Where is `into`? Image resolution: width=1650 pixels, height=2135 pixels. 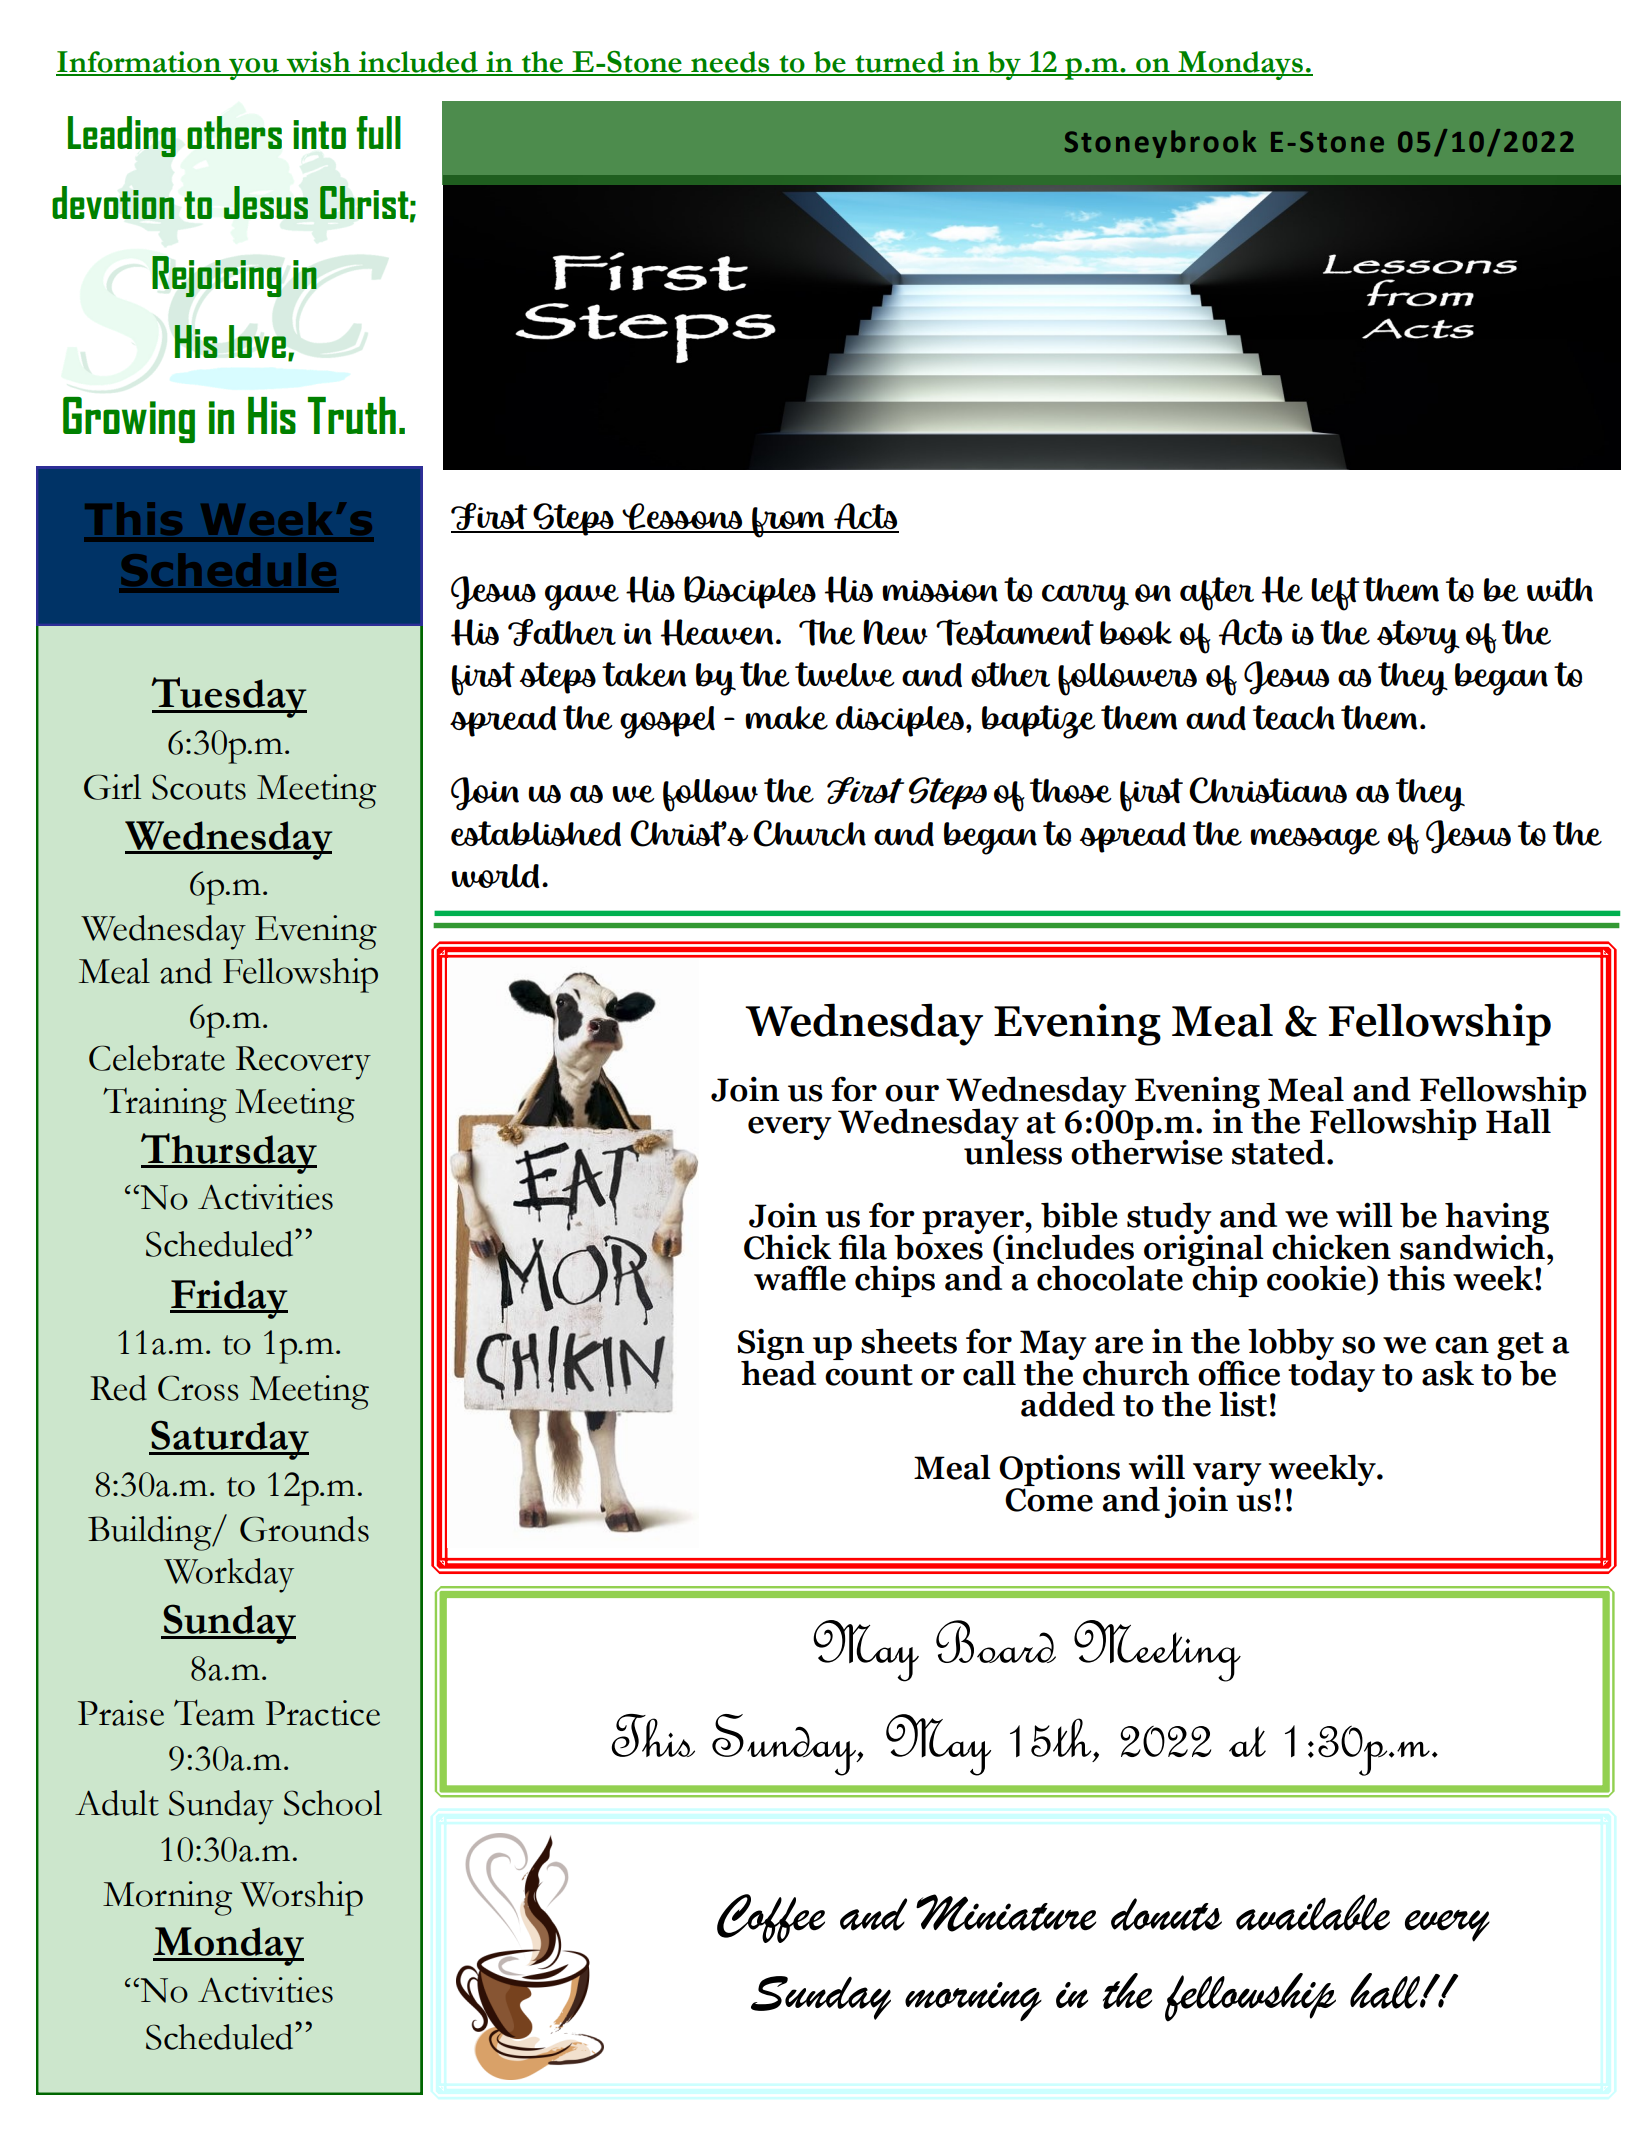
into is located at coordinates (319, 134).
